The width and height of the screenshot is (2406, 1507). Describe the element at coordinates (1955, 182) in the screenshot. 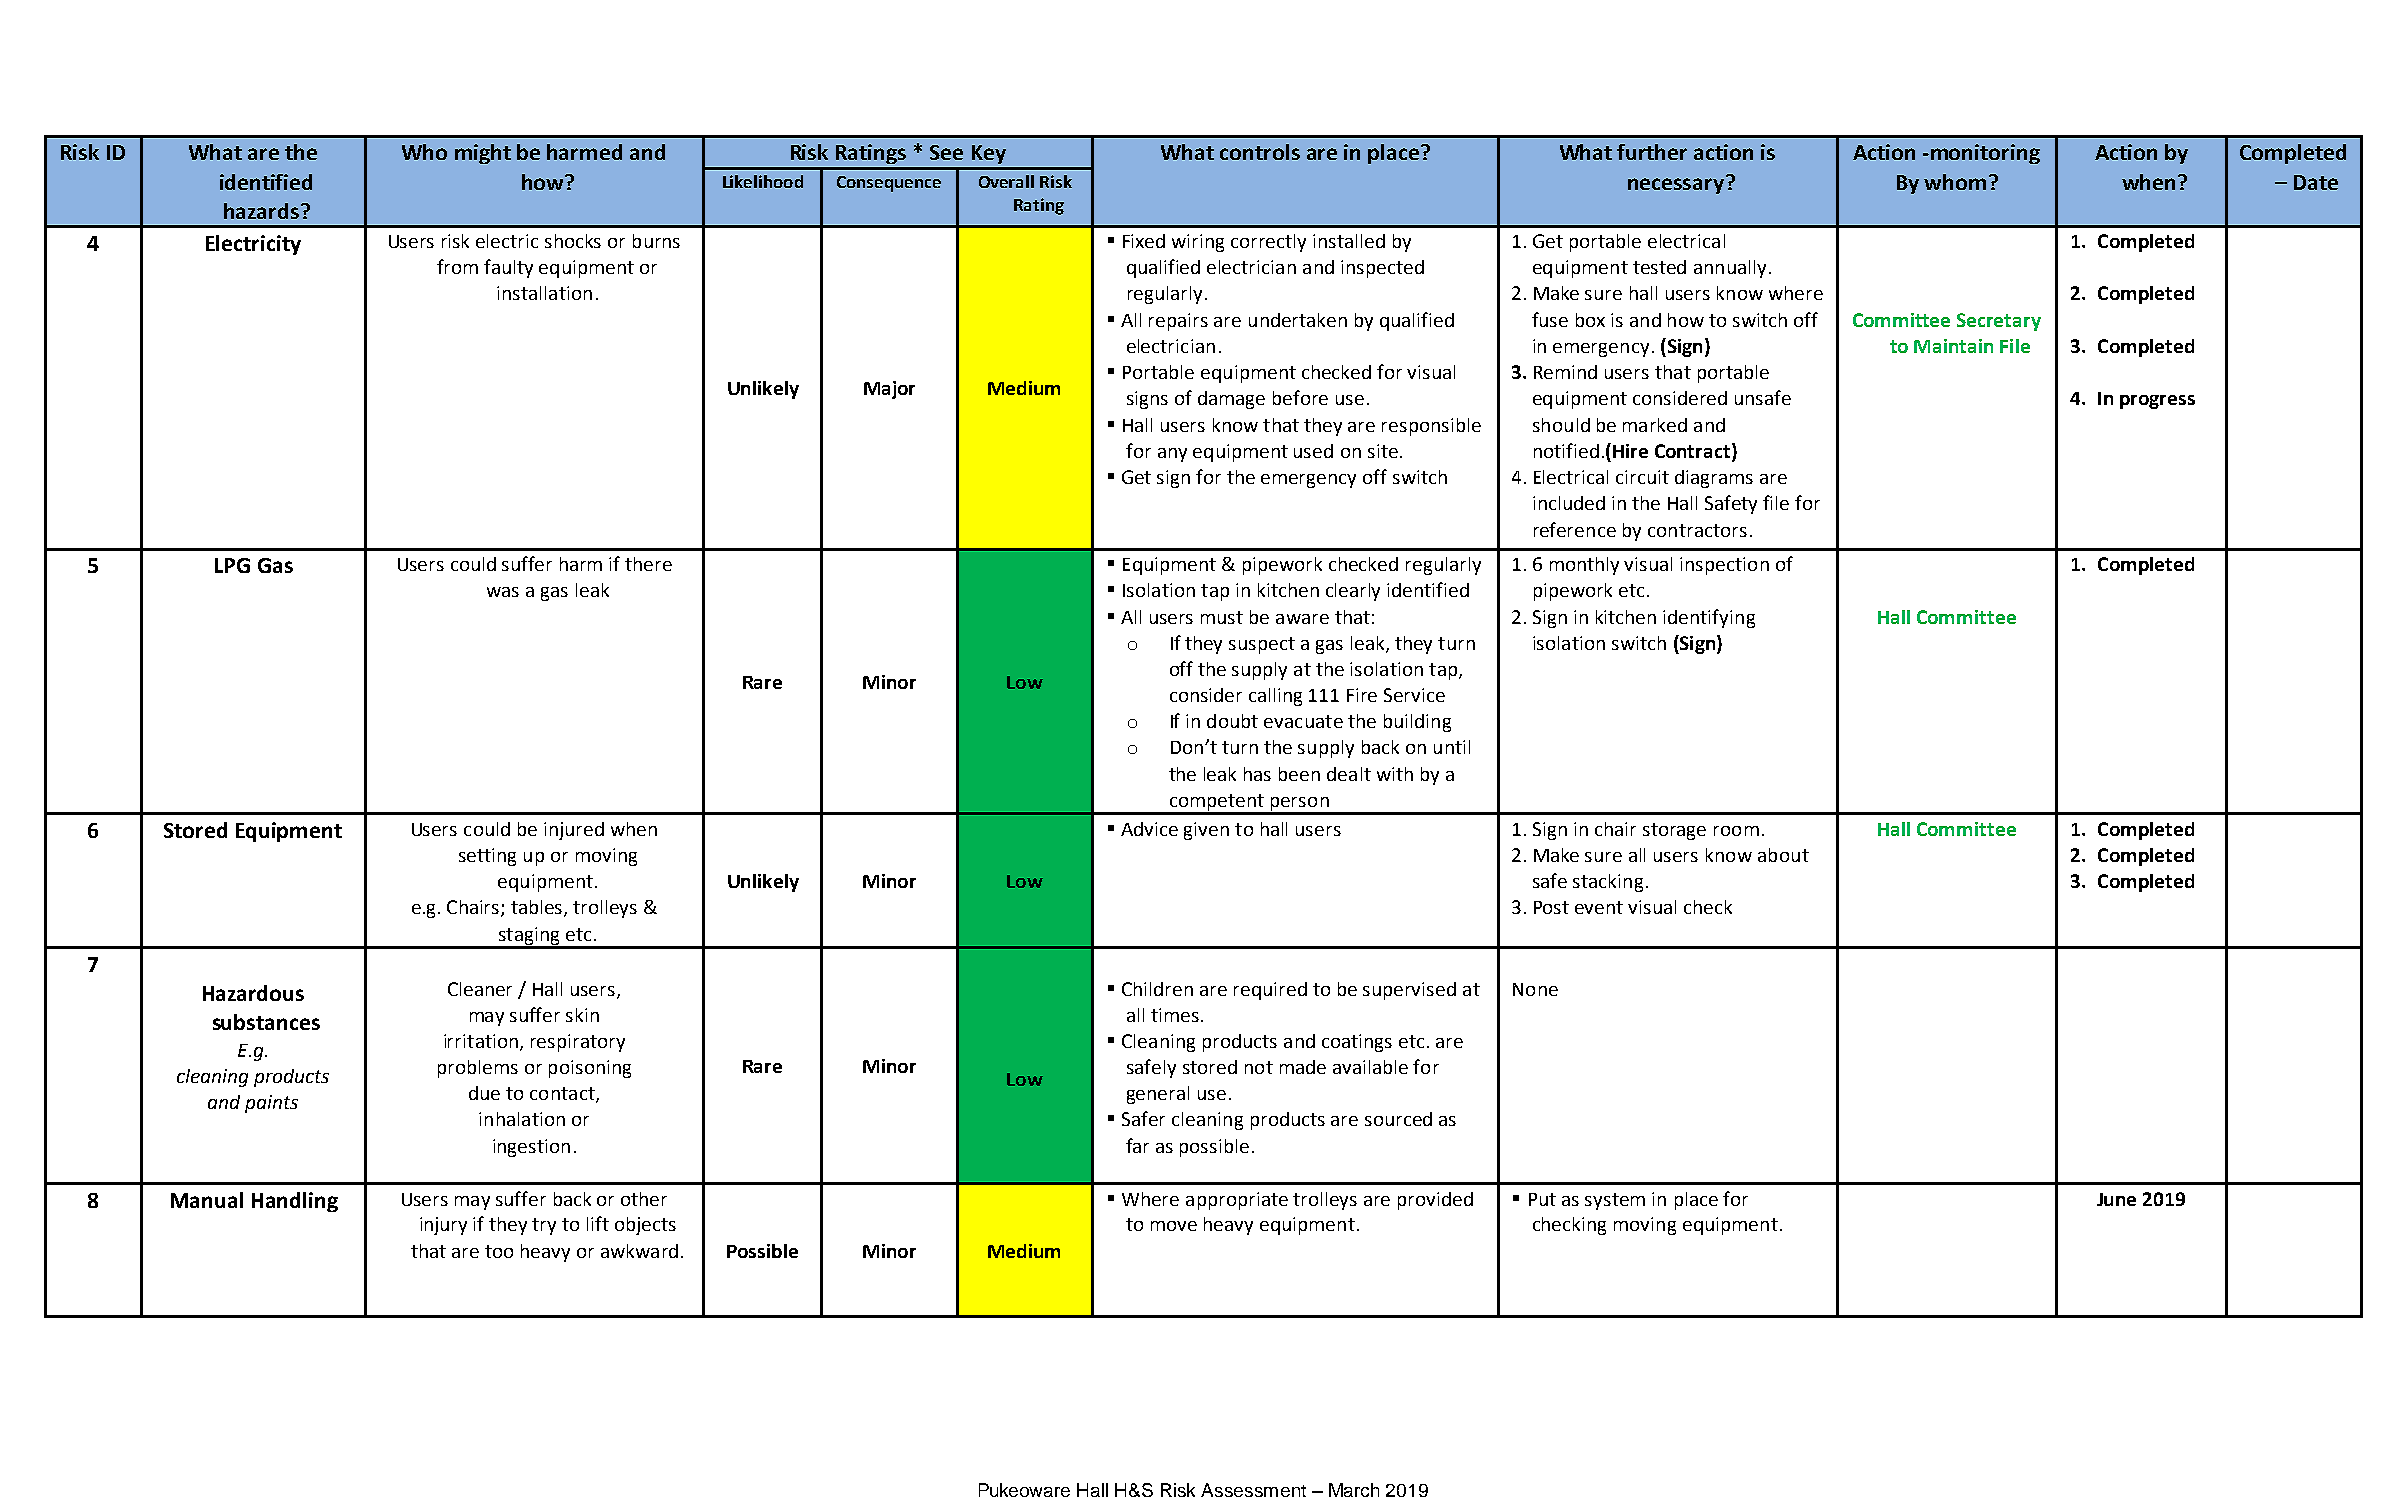

I see `whom` at that location.
